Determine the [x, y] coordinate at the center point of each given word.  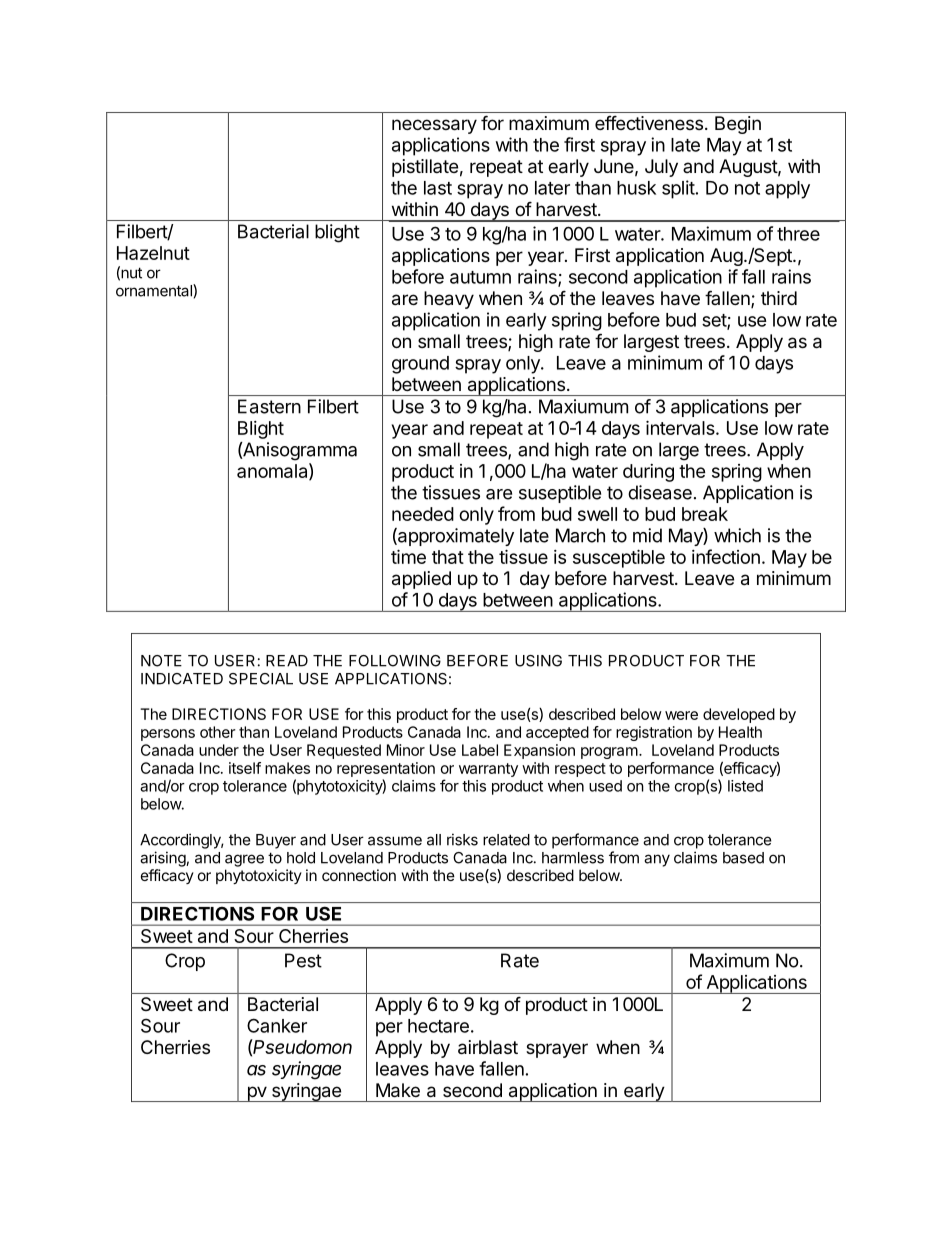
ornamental [155, 290]
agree [244, 860]
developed [739, 715]
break [705, 514]
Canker [277, 1025]
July [661, 168]
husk [636, 188]
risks [462, 839]
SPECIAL [261, 679]
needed [423, 514]
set [715, 321]
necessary [434, 126]
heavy [449, 300]
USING [538, 661]
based [743, 858]
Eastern [269, 406]
